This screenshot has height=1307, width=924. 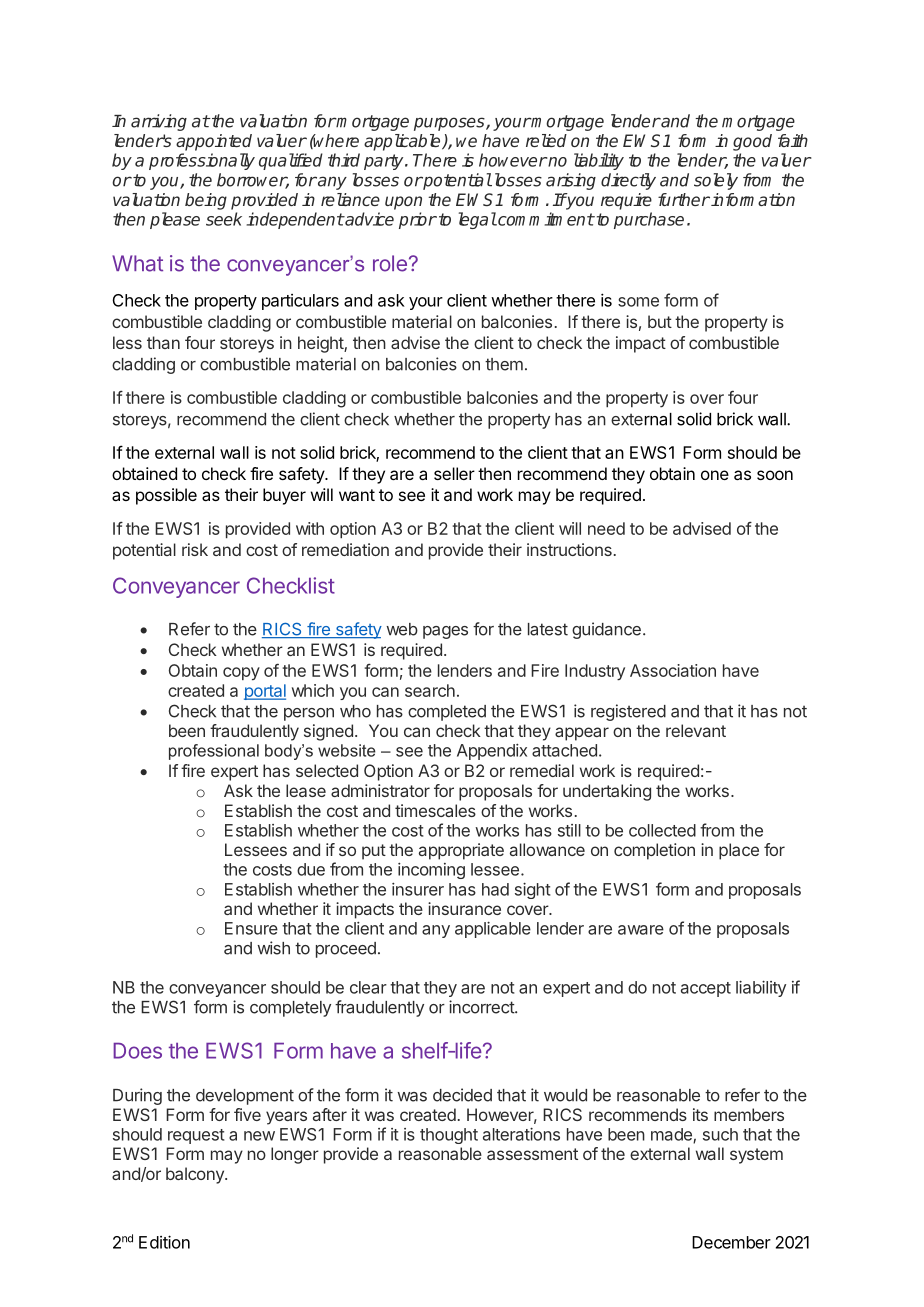 I want to click on Edition, so click(x=164, y=1242).
